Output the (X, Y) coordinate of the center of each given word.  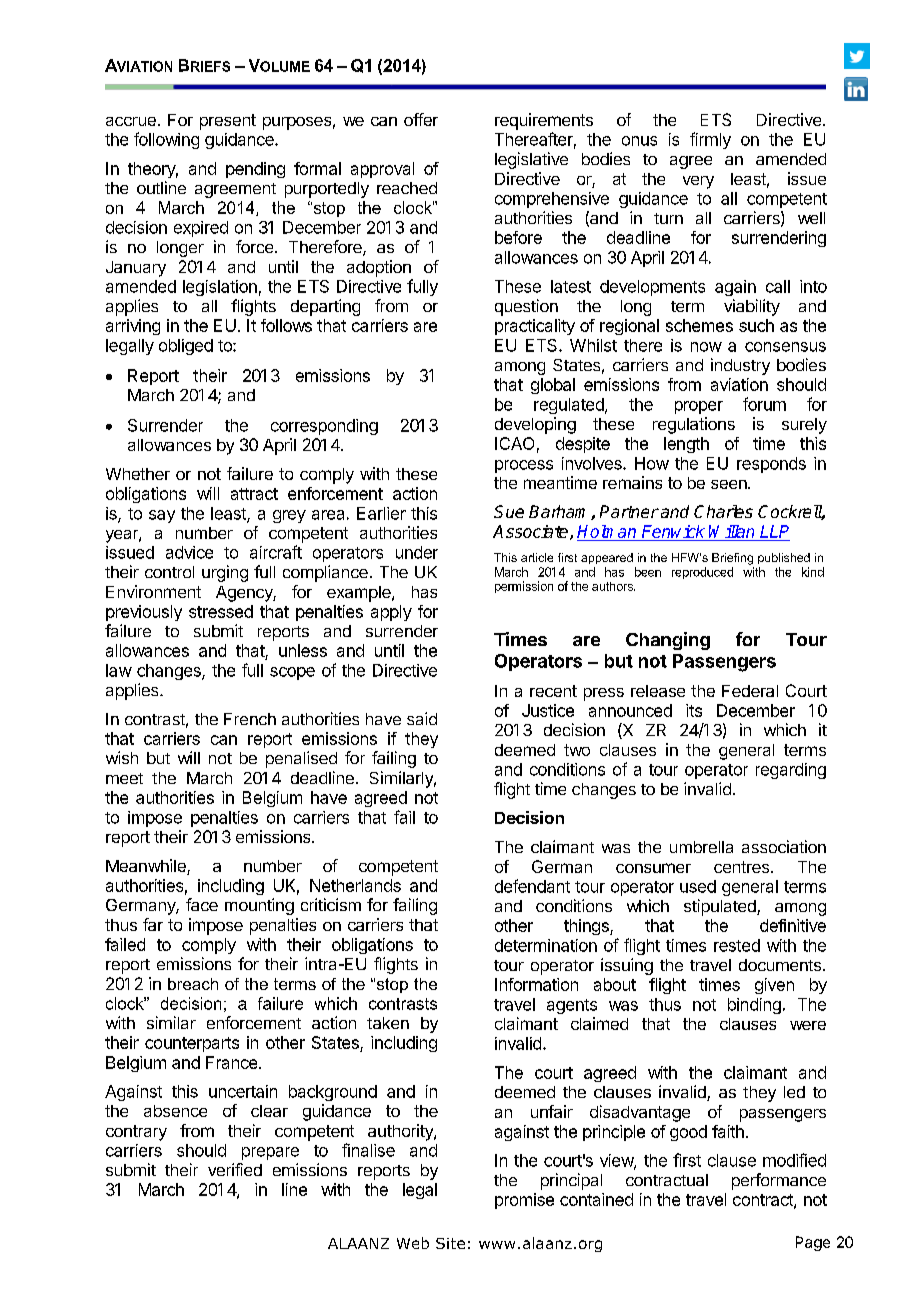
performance (779, 1181)
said (422, 718)
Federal (750, 691)
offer (421, 119)
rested (737, 945)
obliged (186, 347)
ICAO (514, 443)
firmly (710, 140)
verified (235, 1169)
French (250, 719)
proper (699, 407)
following (166, 140)
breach (193, 984)
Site (450, 1243)
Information (536, 984)
